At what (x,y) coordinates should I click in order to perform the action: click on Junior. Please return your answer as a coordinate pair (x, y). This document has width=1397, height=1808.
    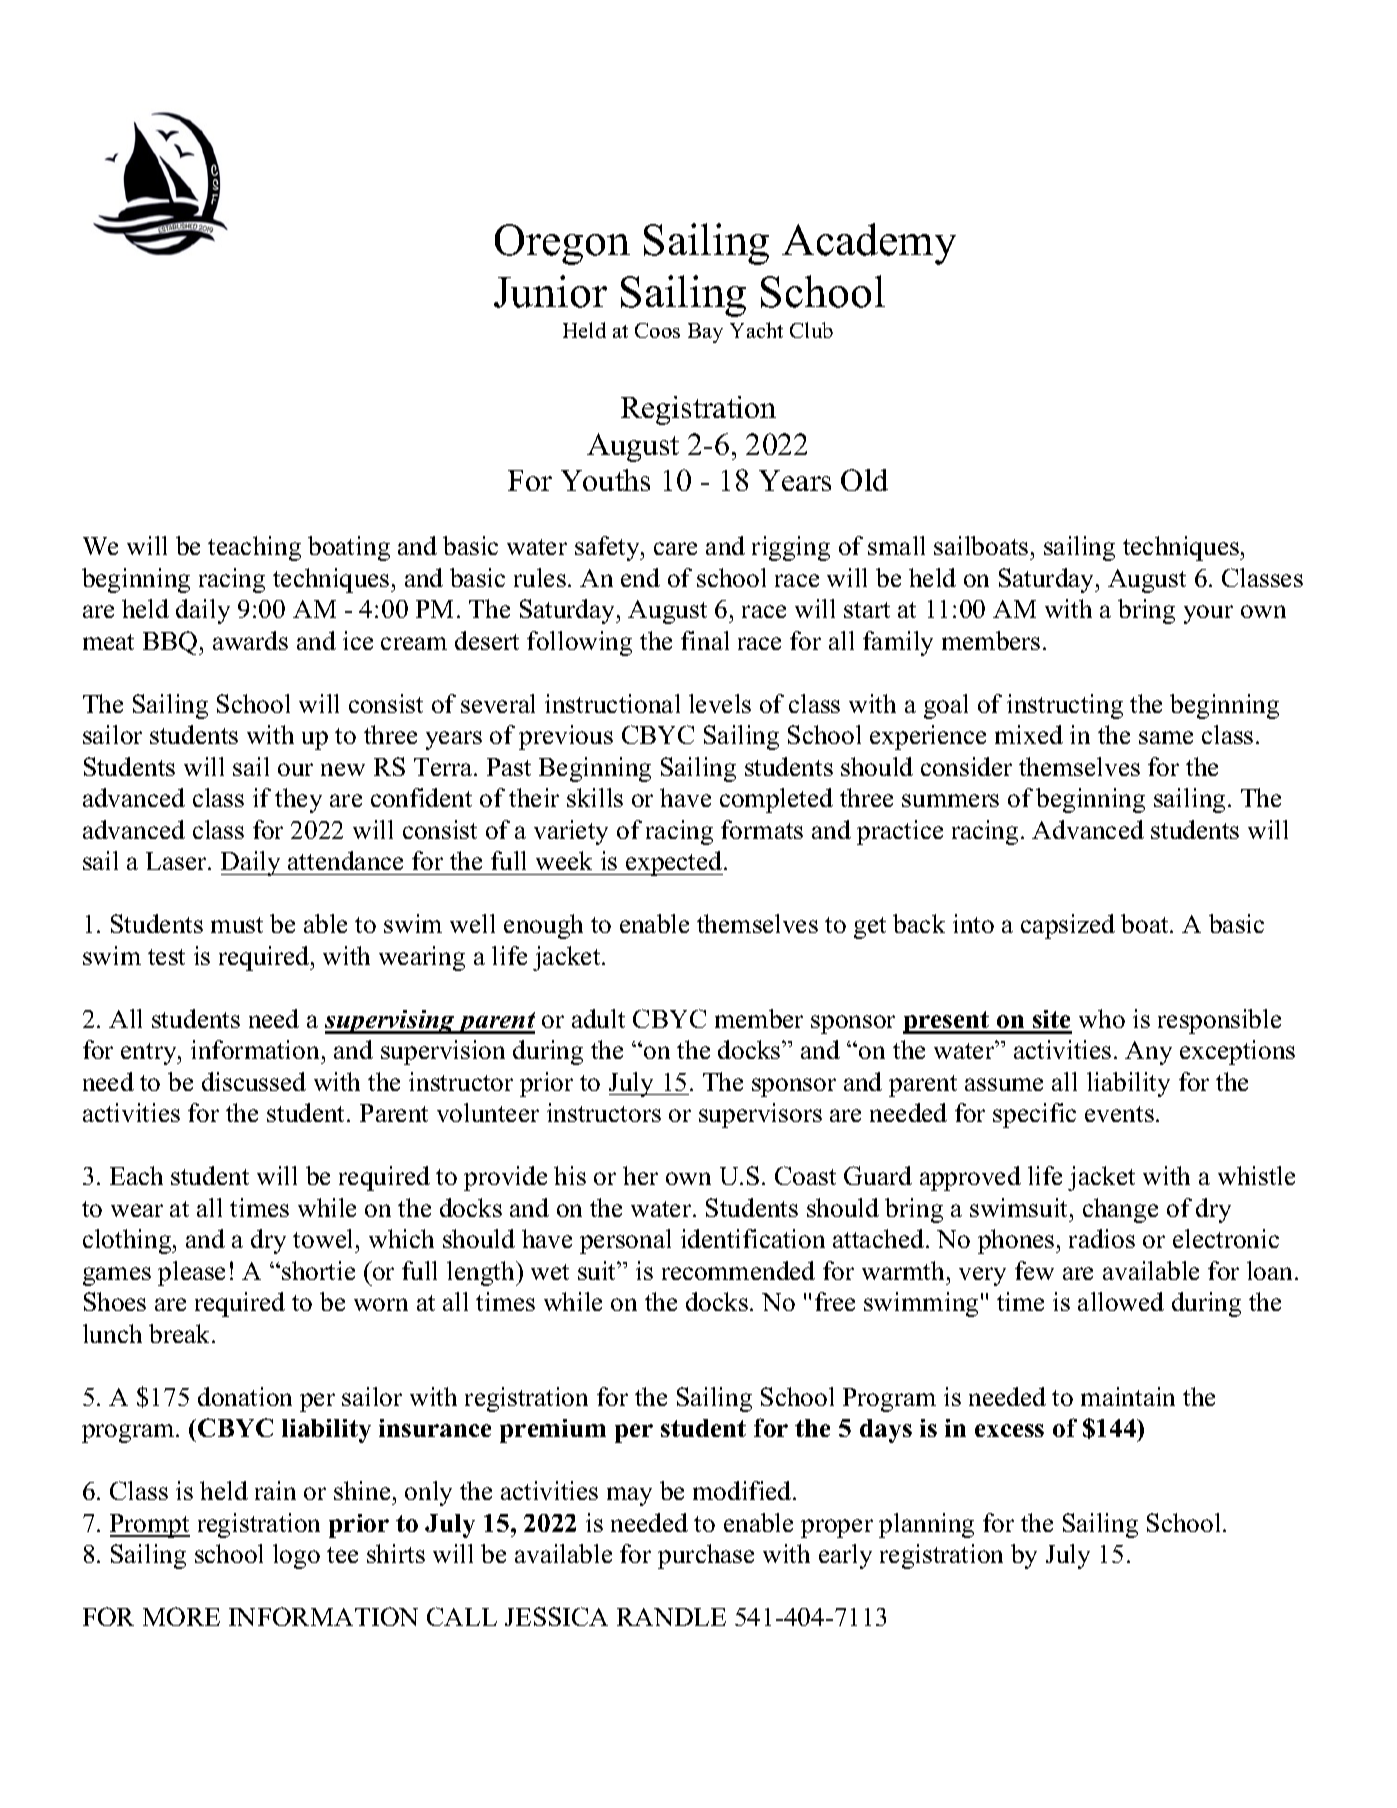
    Looking at the image, I should click on (550, 291).
